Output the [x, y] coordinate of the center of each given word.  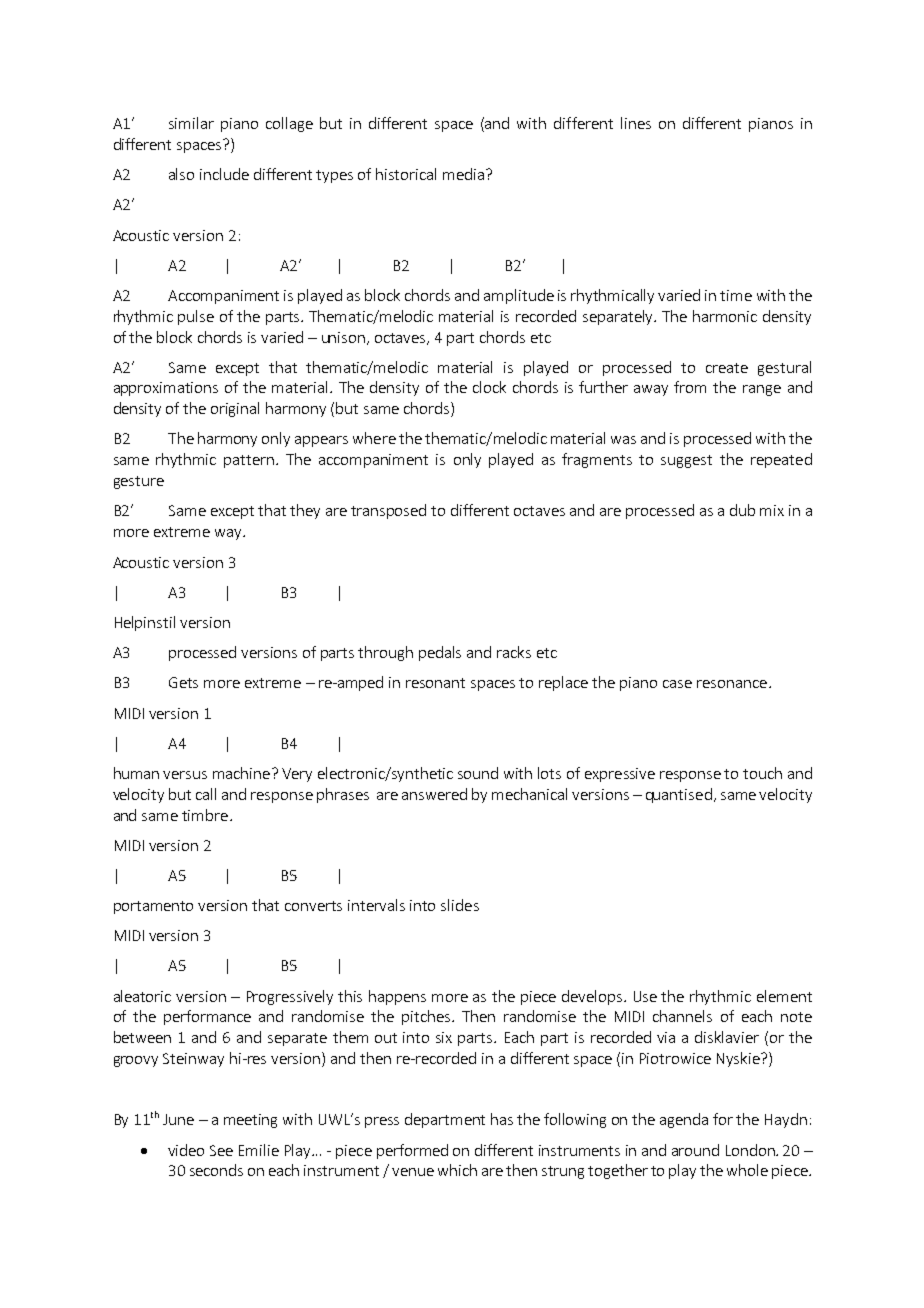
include [224, 174]
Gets [183, 682]
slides [460, 905]
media [463, 174]
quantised [679, 795]
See [221, 1150]
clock [489, 387]
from [690, 387]
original [235, 409]
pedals [440, 653]
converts [313, 906]
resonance [733, 684]
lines [636, 123]
